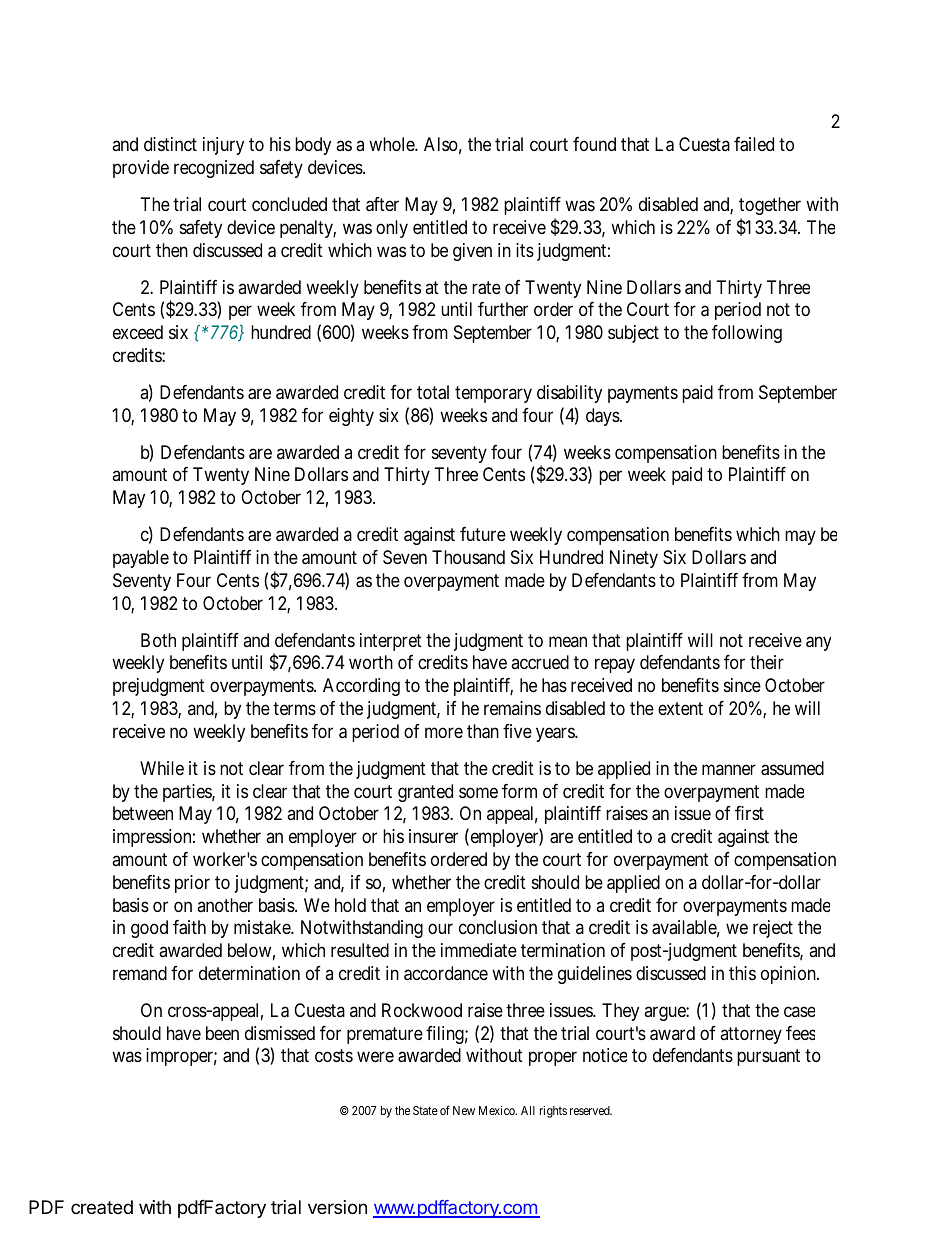  I want to click on New, so click(464, 1110).
